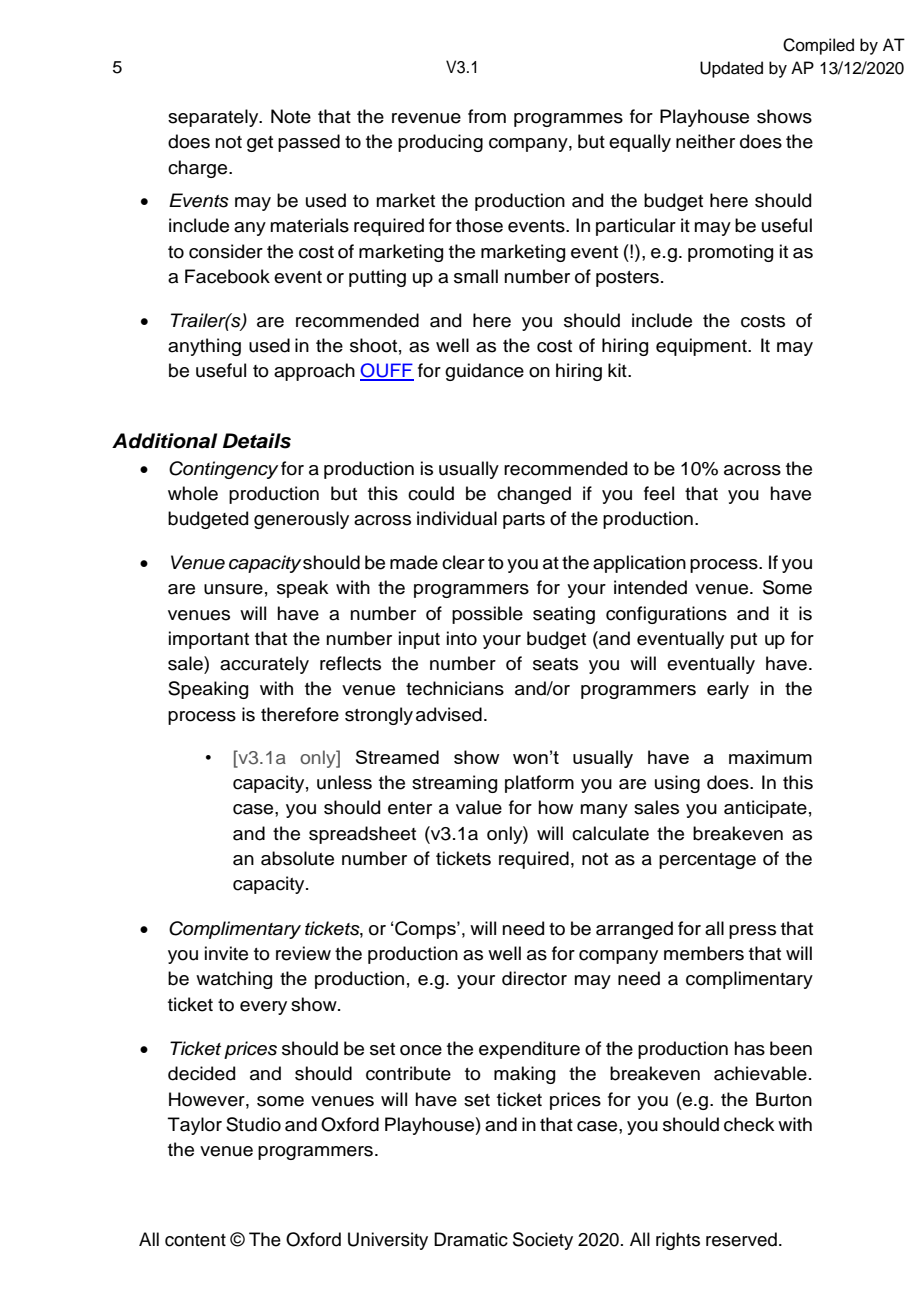 The image size is (924, 1307). Describe the element at coordinates (257, 441) in the document. I see `Details` at that location.
